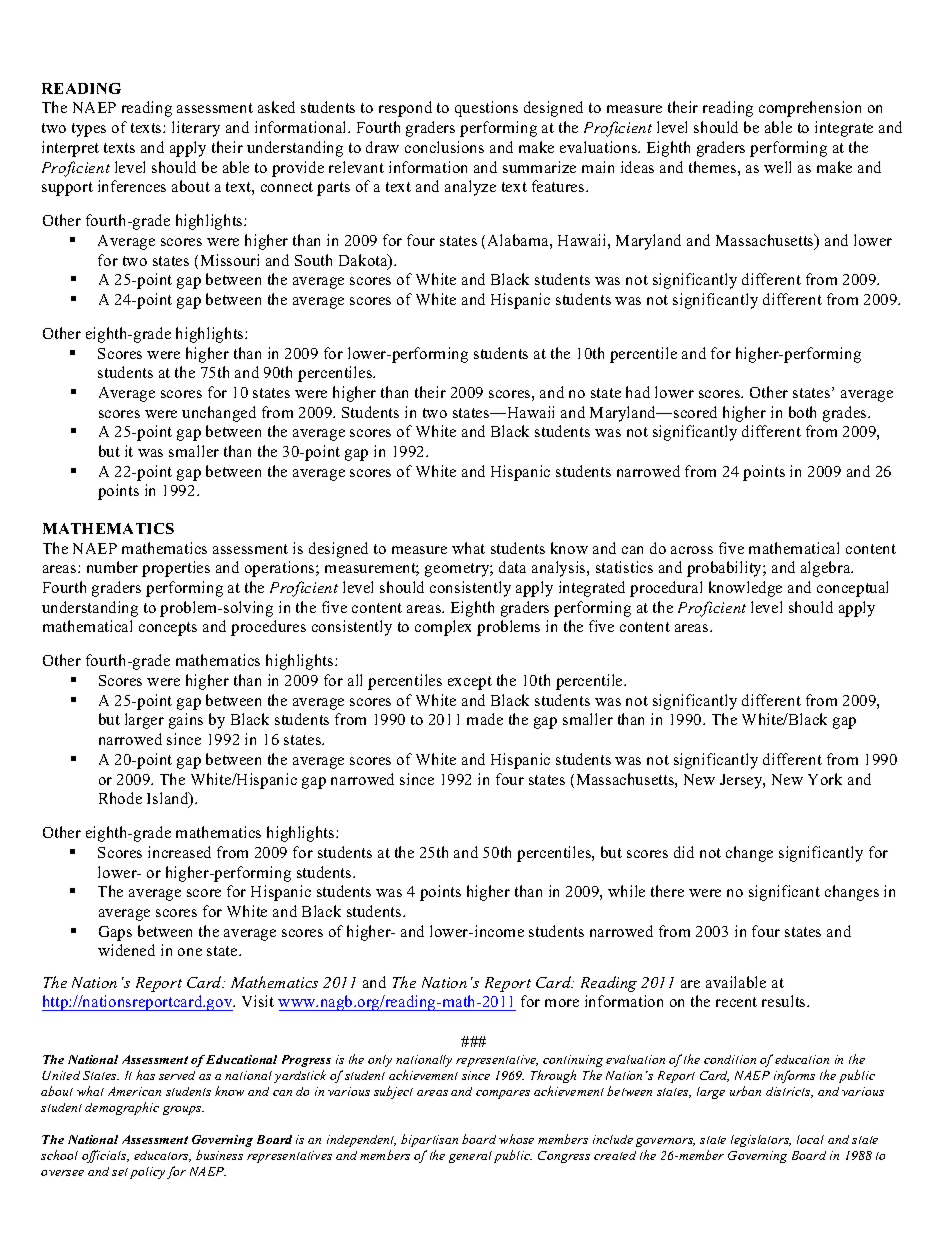 The width and height of the screenshot is (952, 1233). Describe the element at coordinates (162, 1156) in the screenshot. I see `educators` at that location.
